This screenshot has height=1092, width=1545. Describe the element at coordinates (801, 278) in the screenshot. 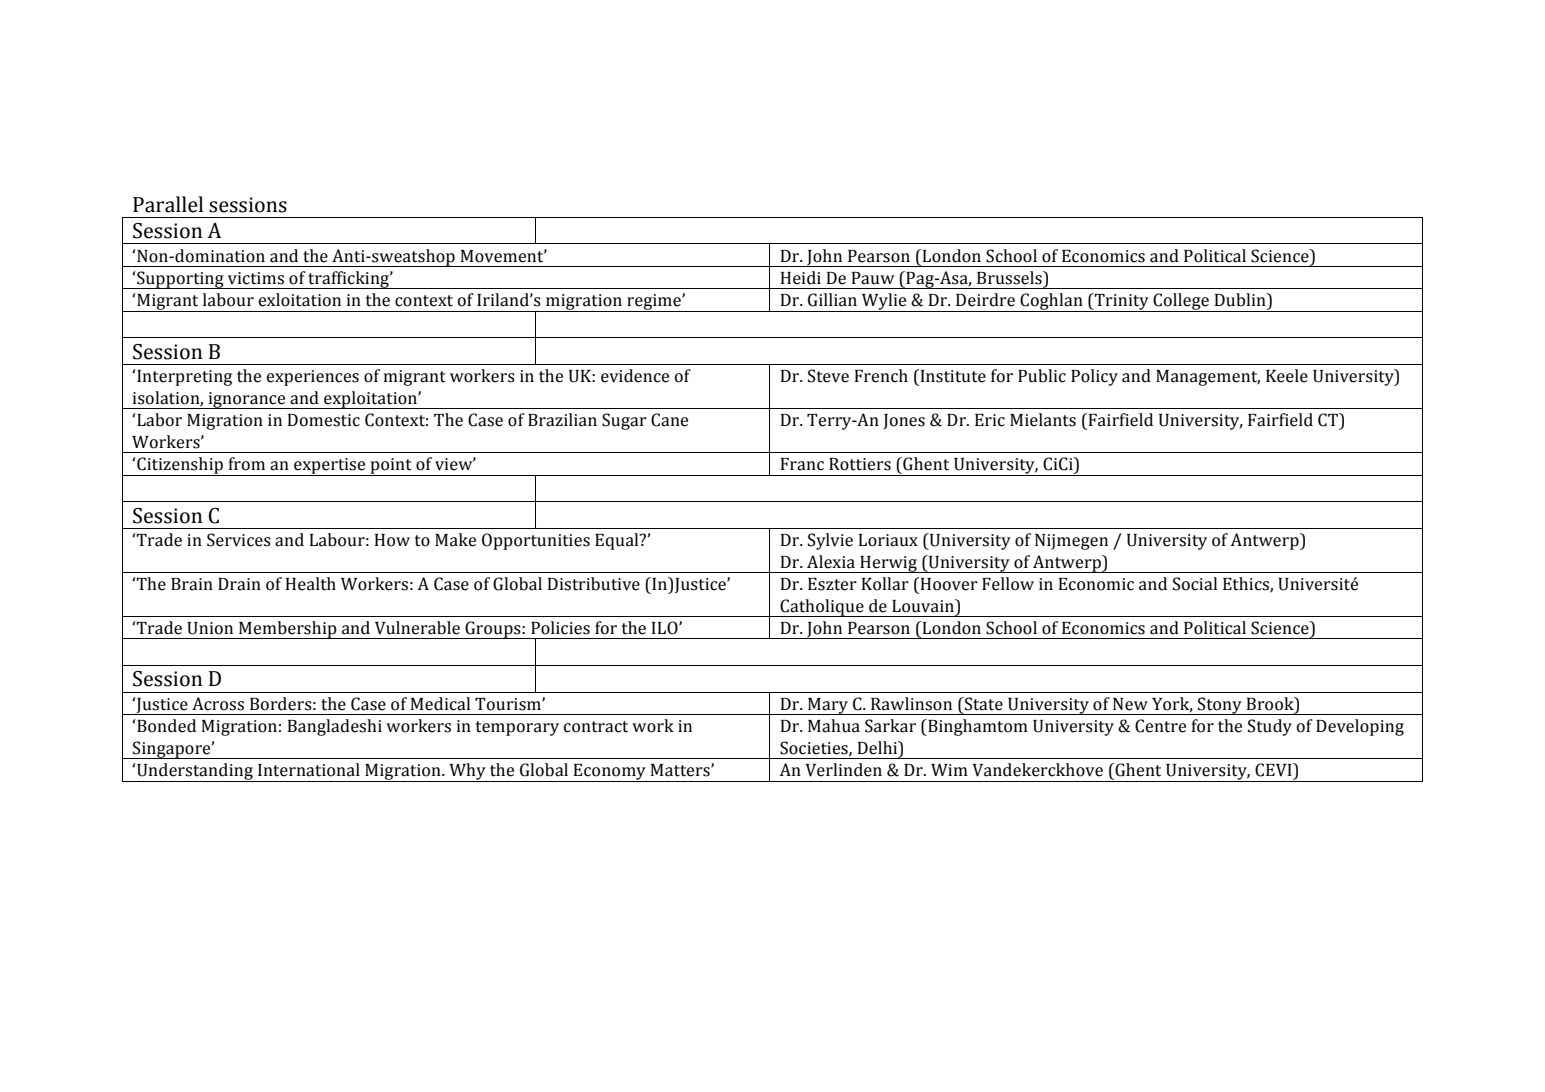

I see `Heidi` at that location.
